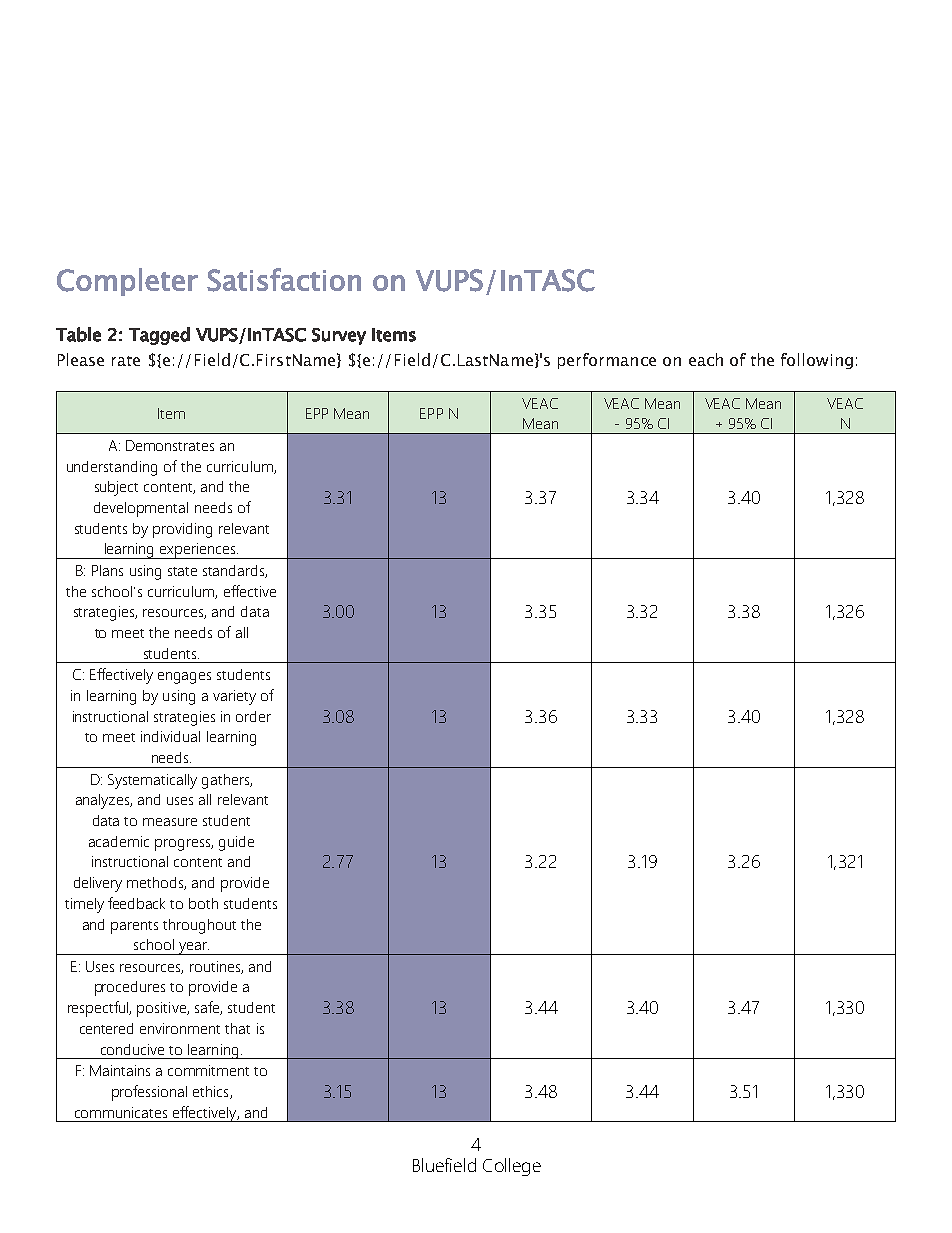 This document has width=952, height=1233. I want to click on Survey, so click(339, 336).
